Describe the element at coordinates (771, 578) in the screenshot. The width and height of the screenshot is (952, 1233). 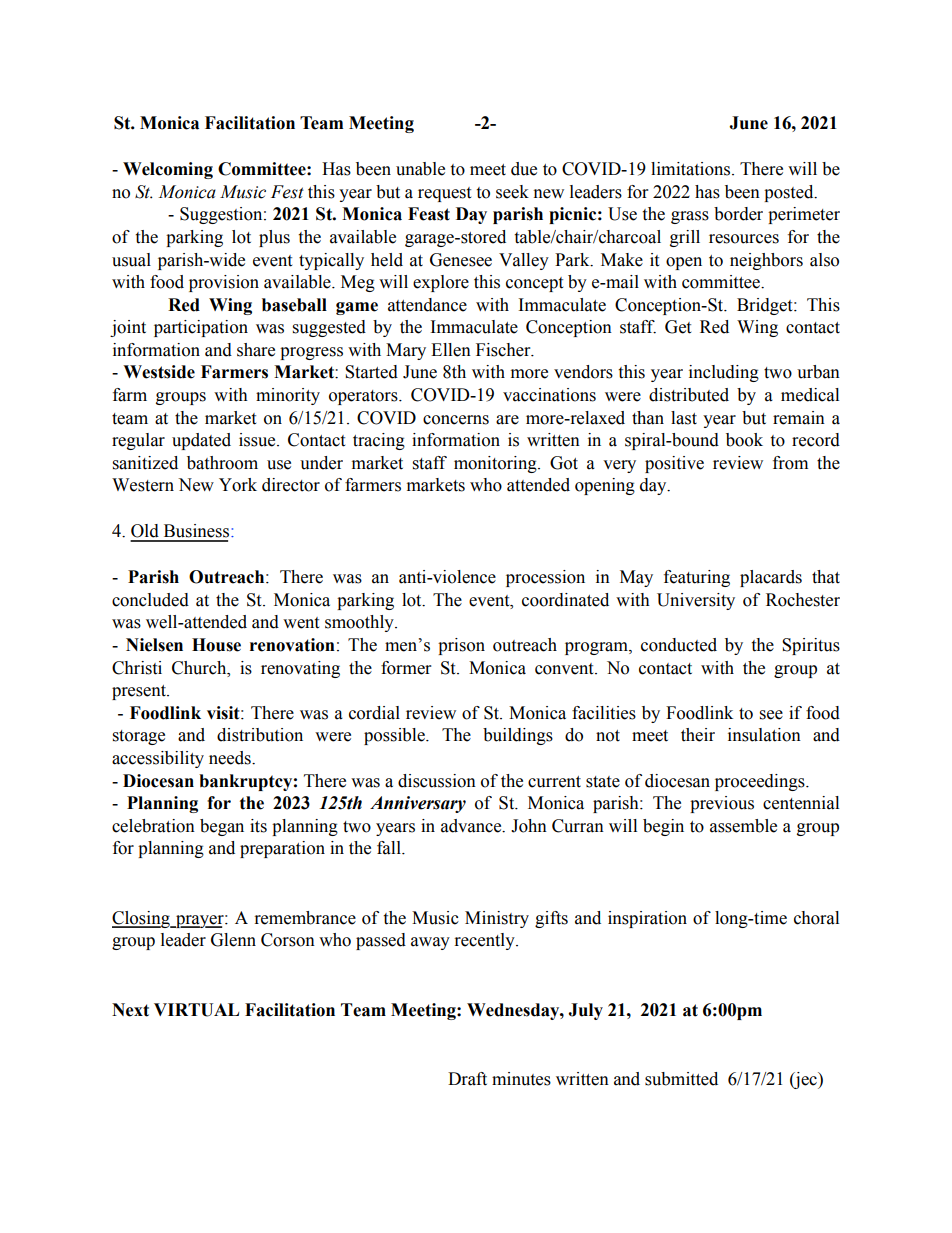
I see `placards` at that location.
